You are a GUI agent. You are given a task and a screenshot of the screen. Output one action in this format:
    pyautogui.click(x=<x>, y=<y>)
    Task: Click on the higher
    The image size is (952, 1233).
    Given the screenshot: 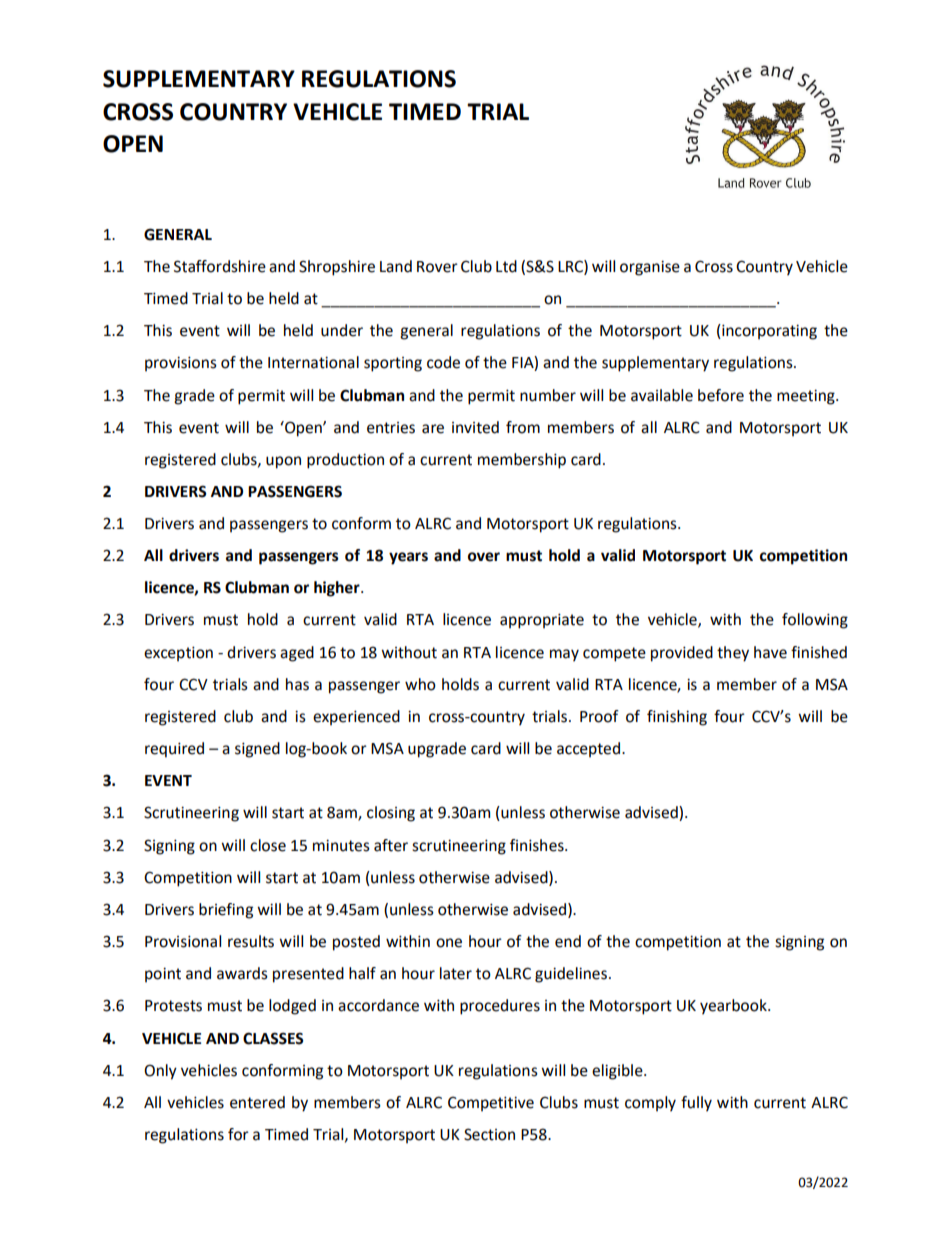 What is the action you would take?
    pyautogui.click(x=338, y=589)
